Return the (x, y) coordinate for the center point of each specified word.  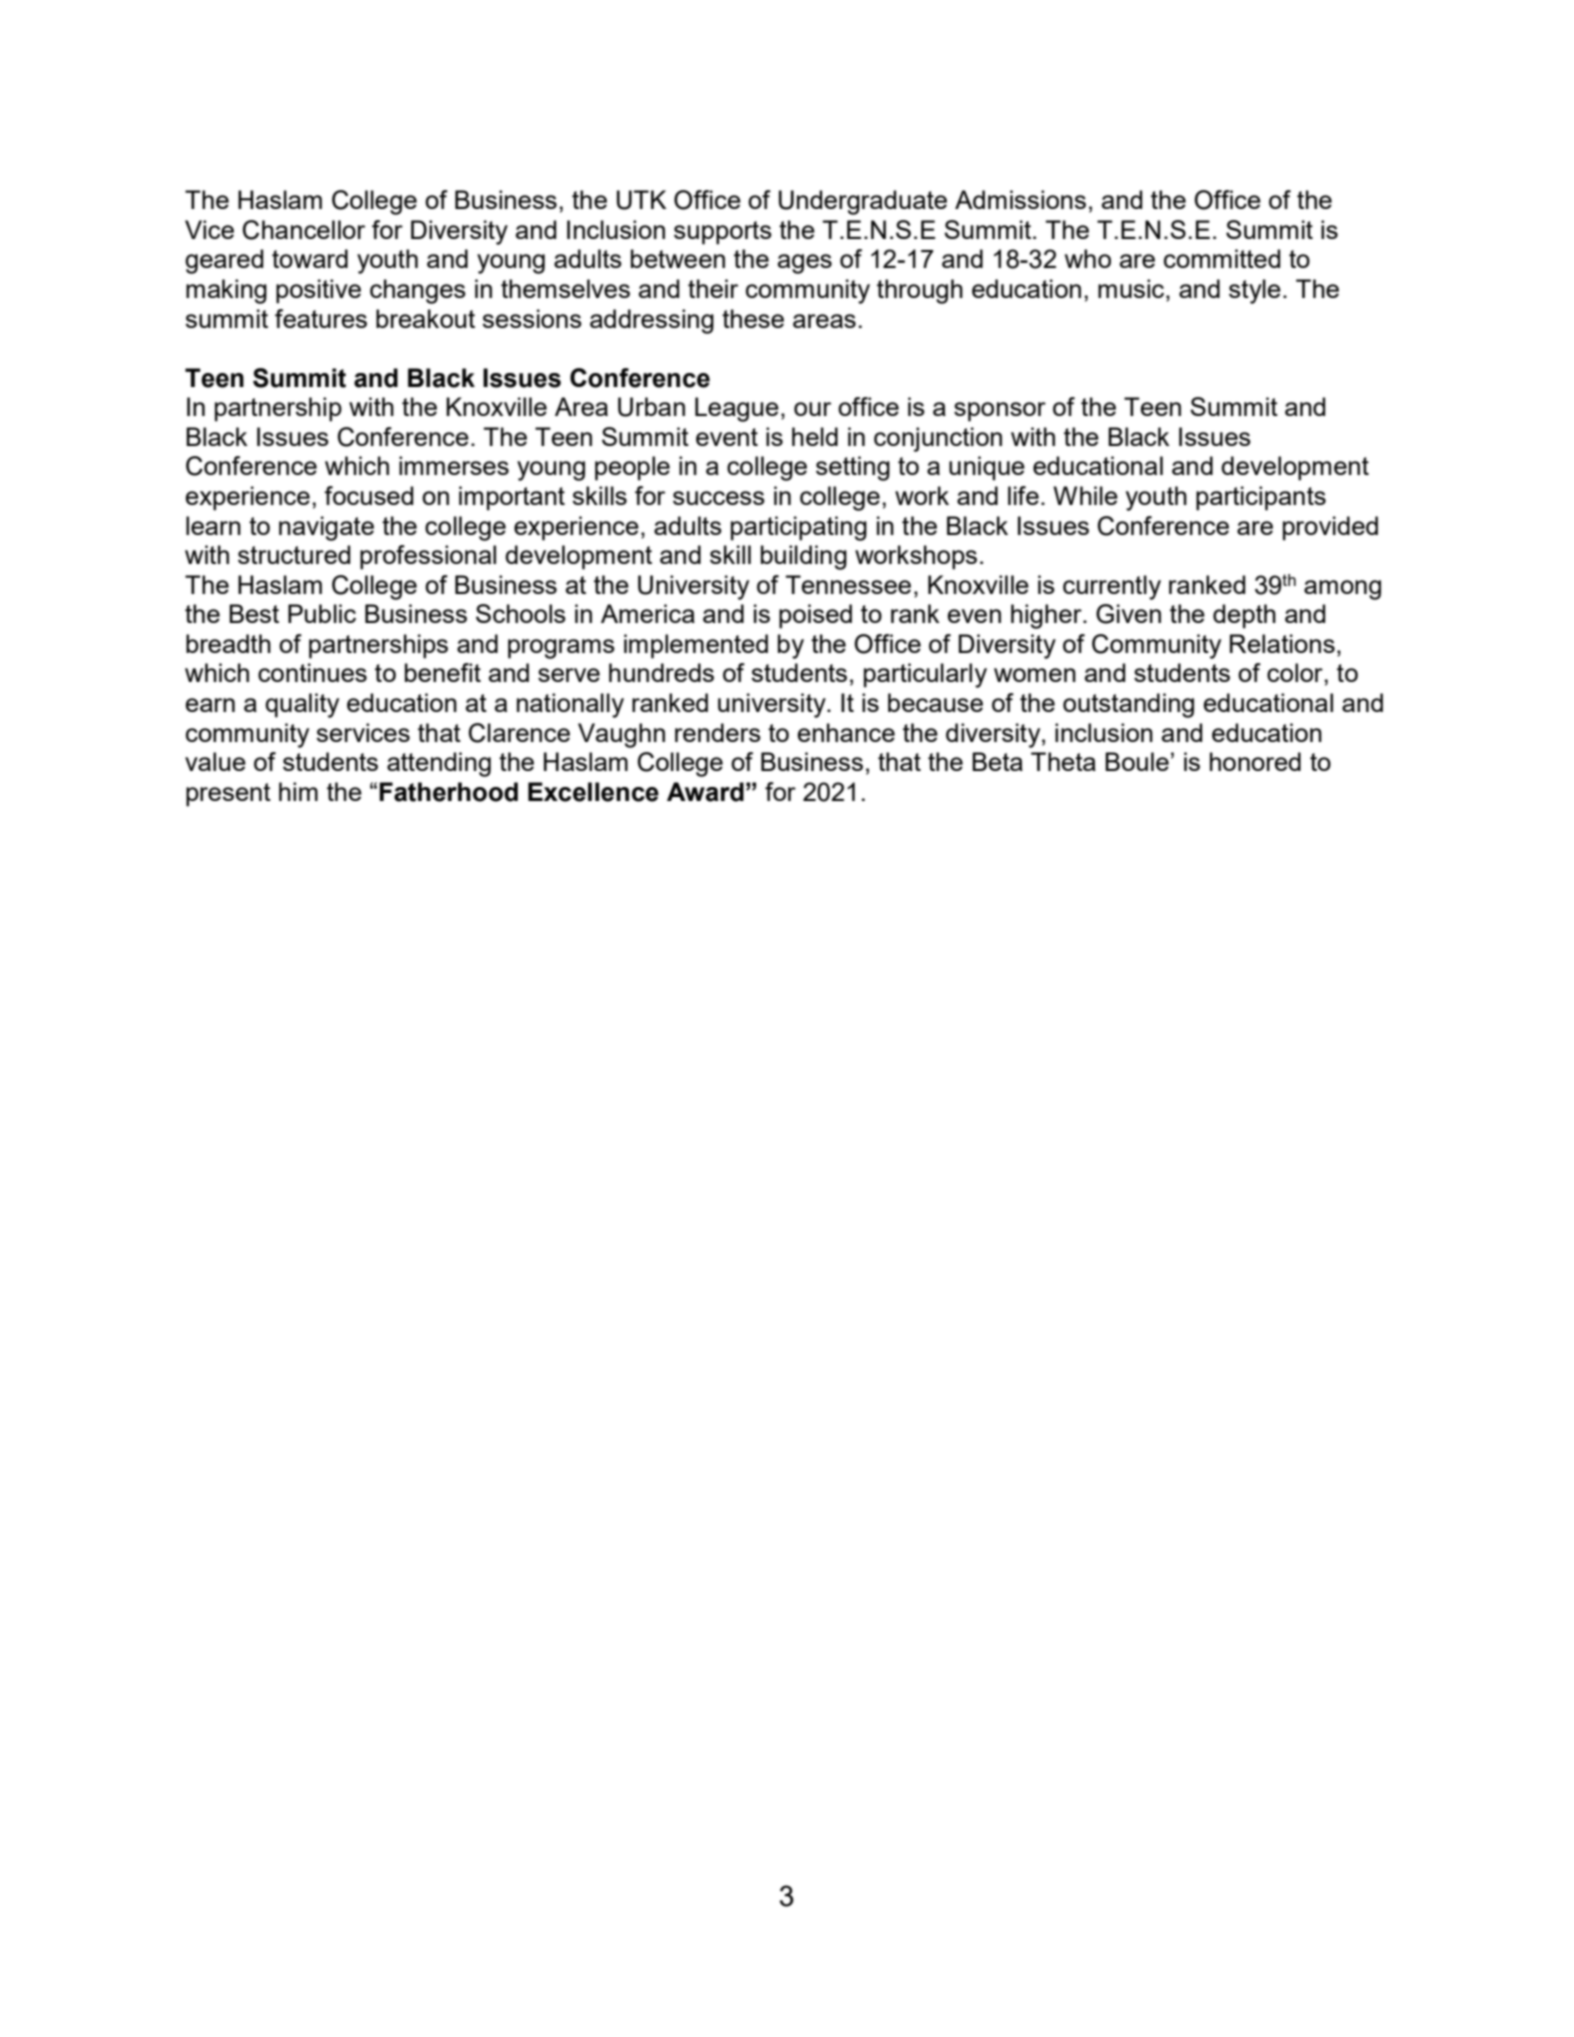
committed (1222, 258)
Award (705, 792)
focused (368, 495)
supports (723, 233)
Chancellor (304, 230)
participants (1261, 498)
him (298, 791)
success (719, 498)
